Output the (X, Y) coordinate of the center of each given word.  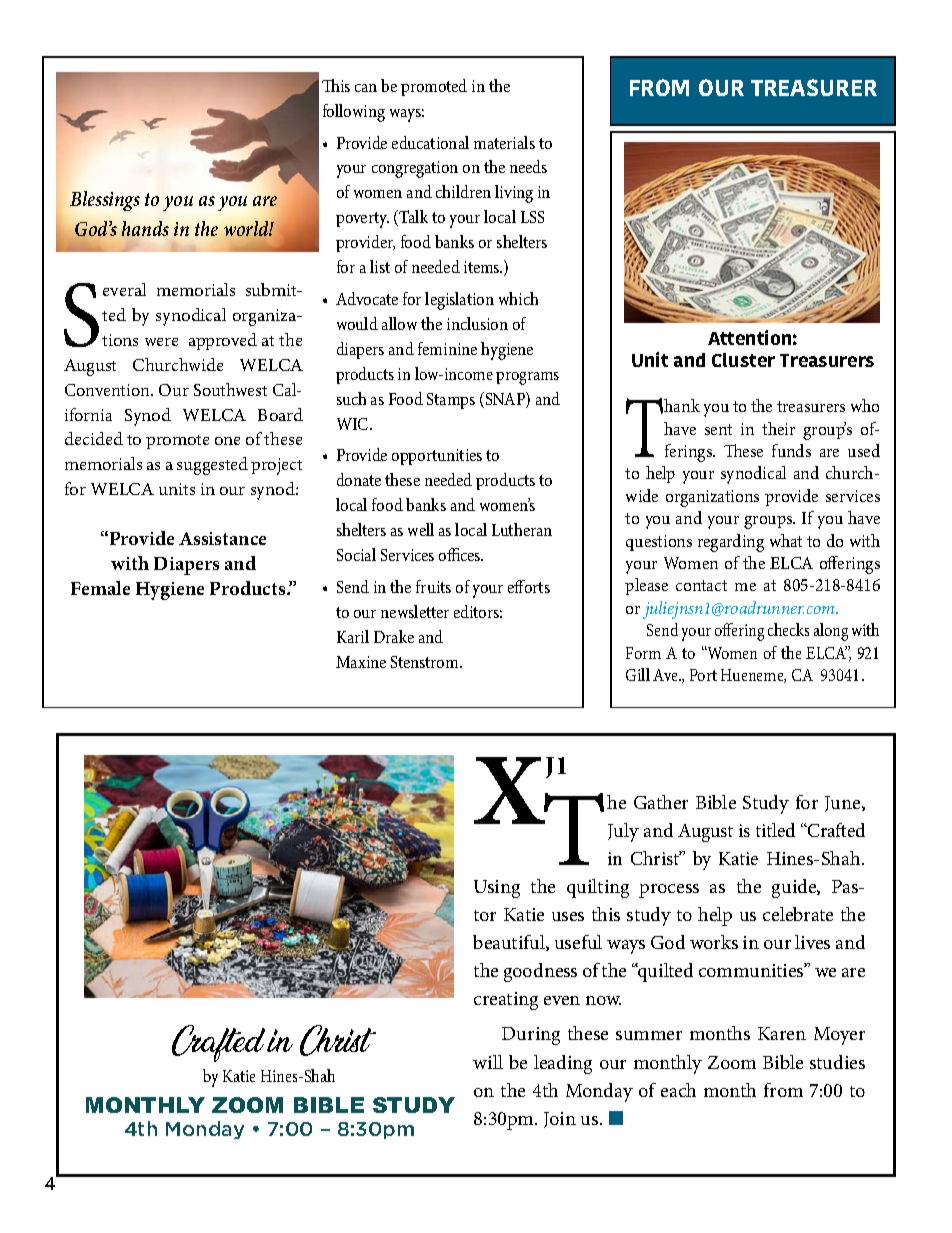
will (488, 1062)
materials (504, 142)
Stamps (451, 401)
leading (563, 1064)
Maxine (361, 662)
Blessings (105, 201)
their (778, 428)
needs (528, 166)
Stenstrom (426, 662)
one (227, 441)
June (844, 804)
